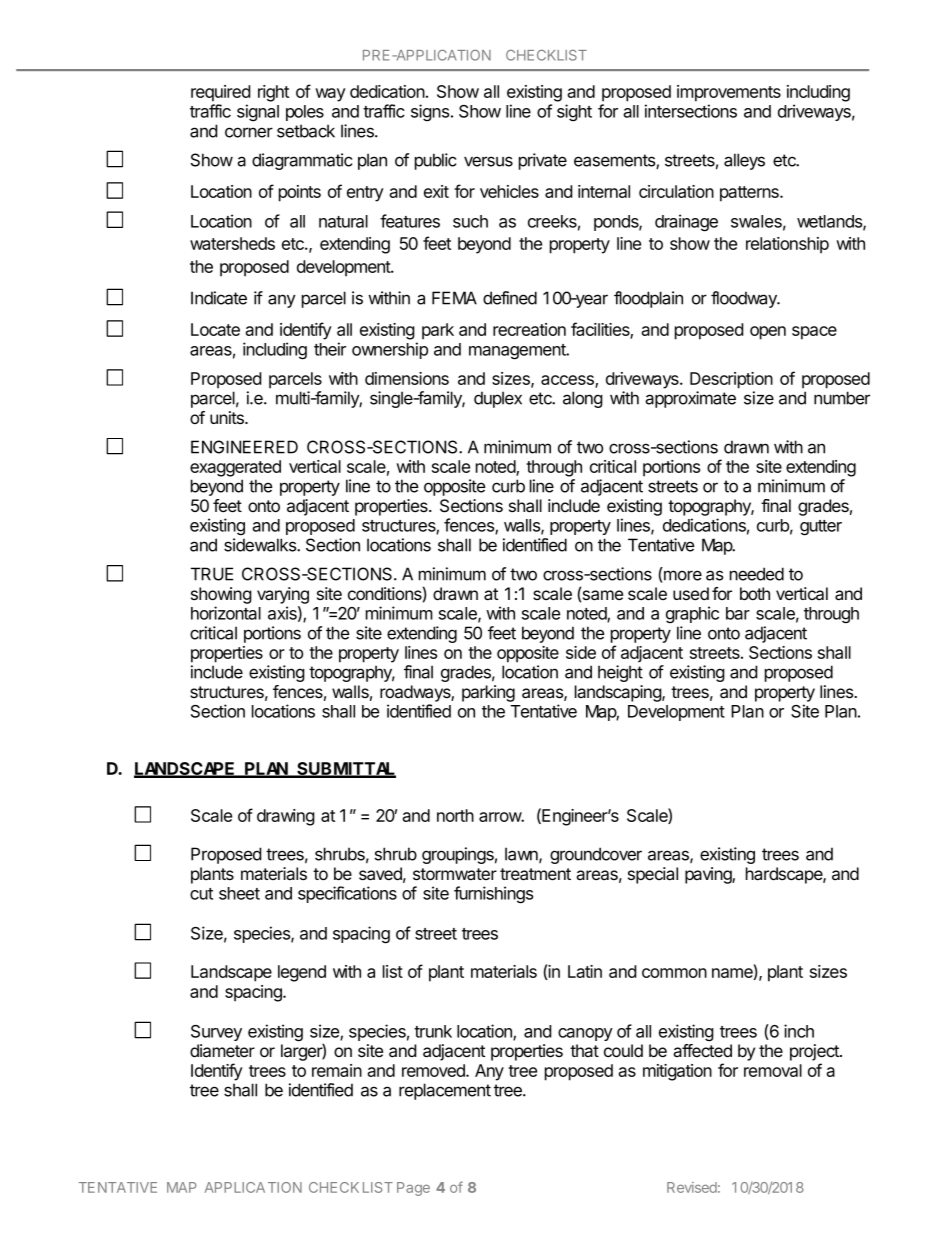 The width and height of the screenshot is (952, 1233). What do you see at coordinates (337, 1070) in the screenshot?
I see `remain` at bounding box center [337, 1070].
